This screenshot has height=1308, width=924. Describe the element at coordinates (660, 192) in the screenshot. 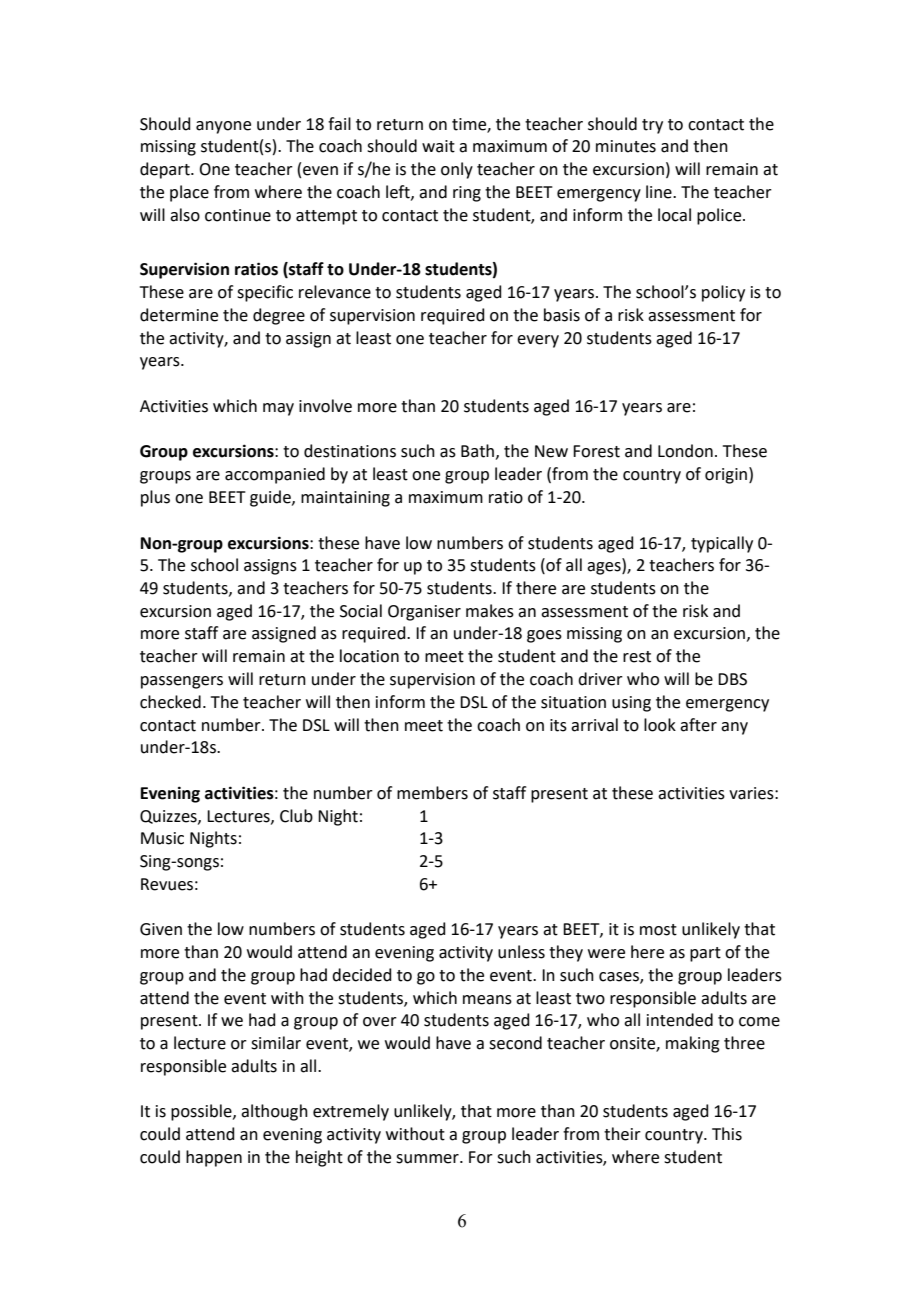

I see `line` at that location.
